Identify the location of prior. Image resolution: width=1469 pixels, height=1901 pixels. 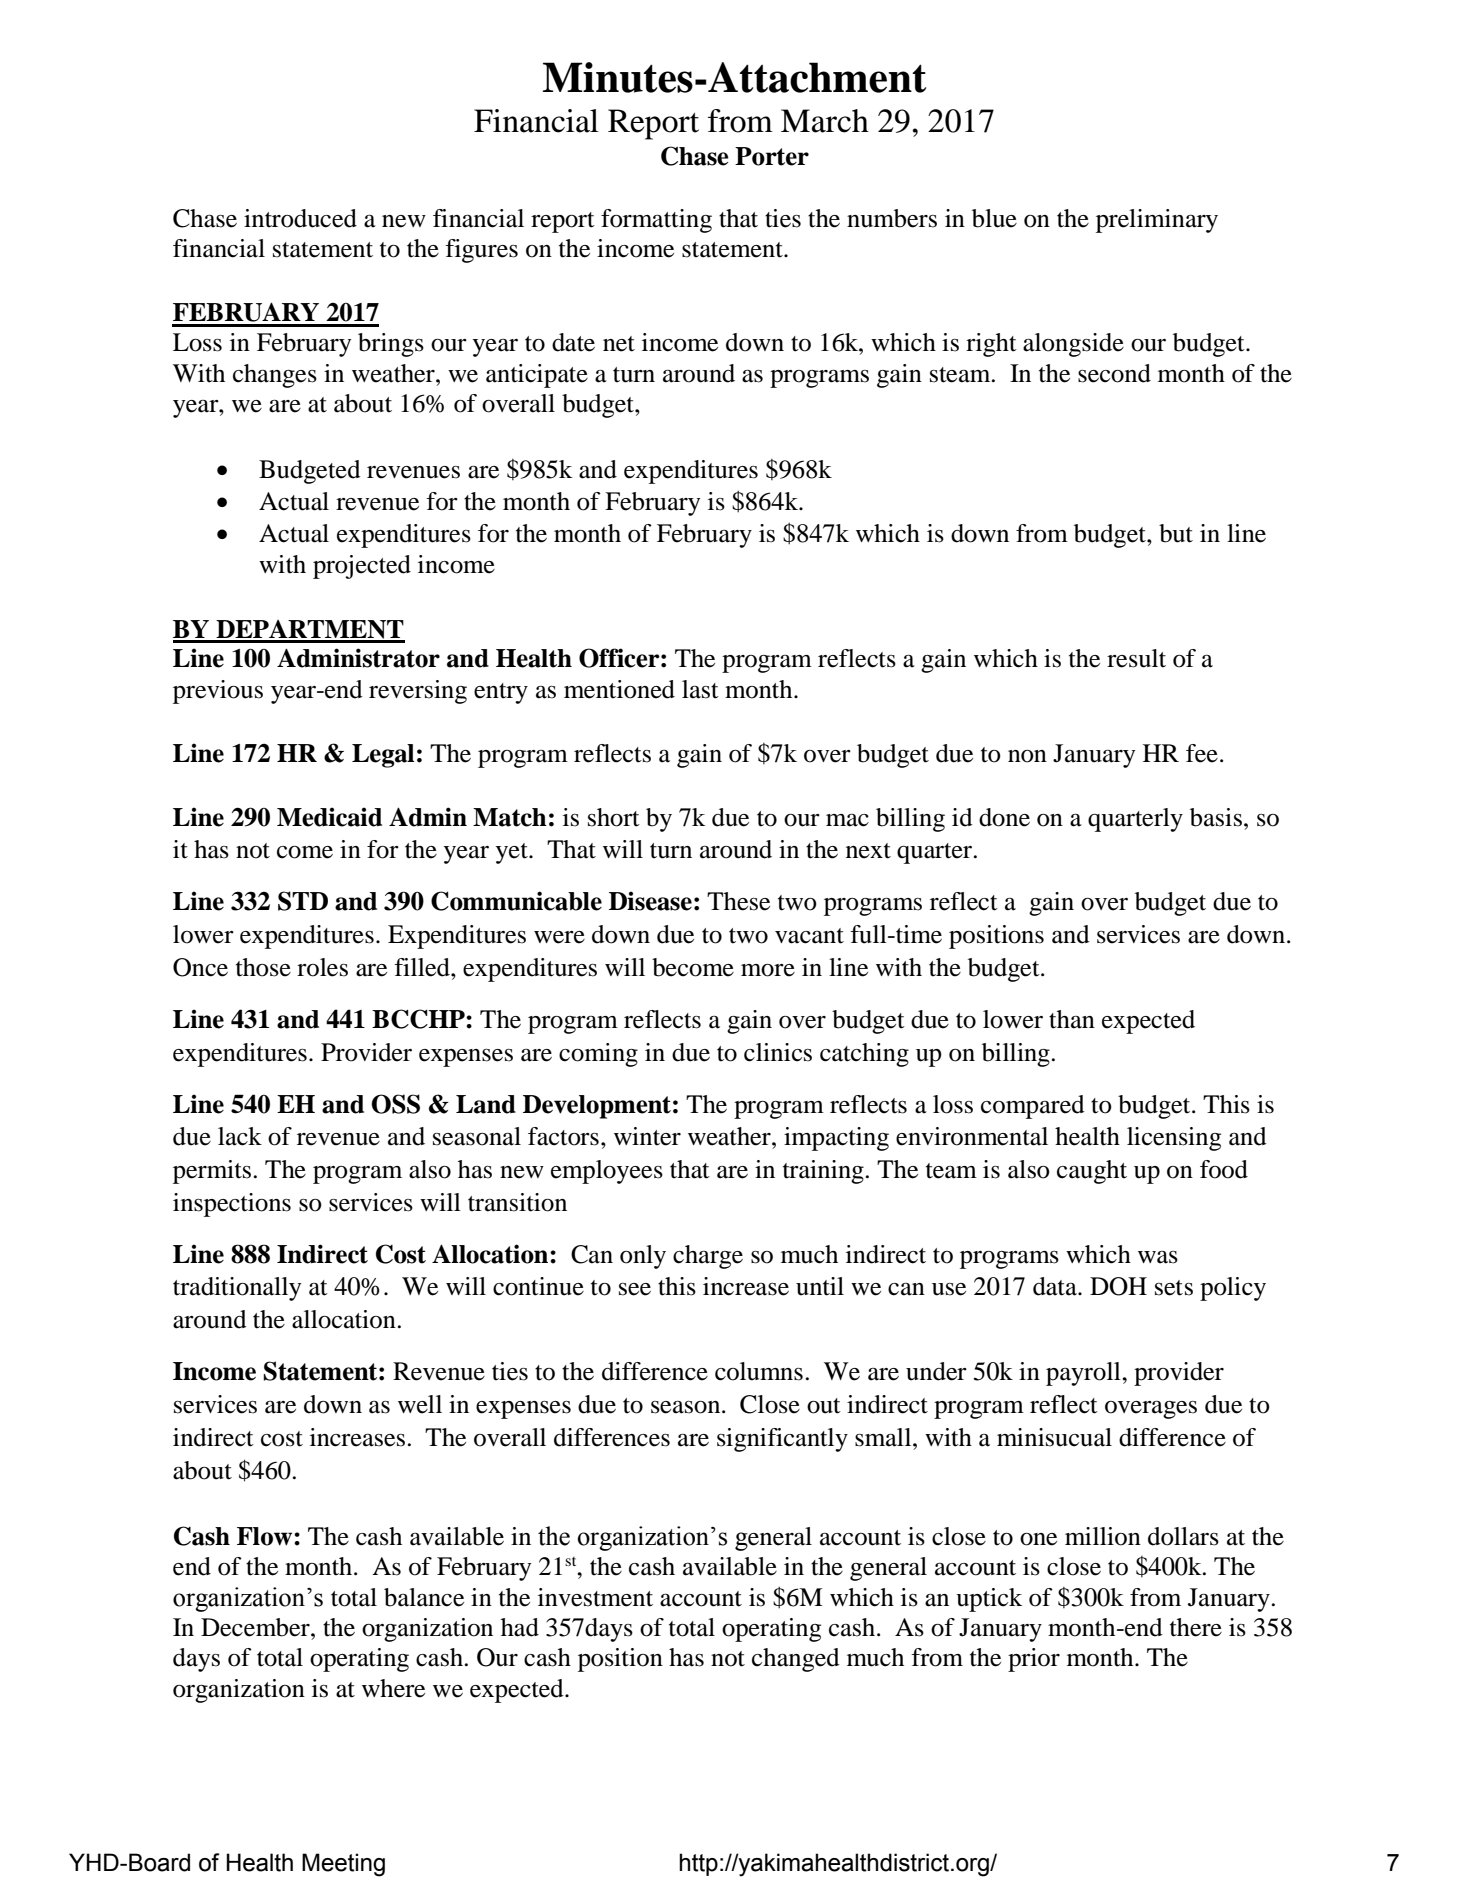
(1034, 1660).
